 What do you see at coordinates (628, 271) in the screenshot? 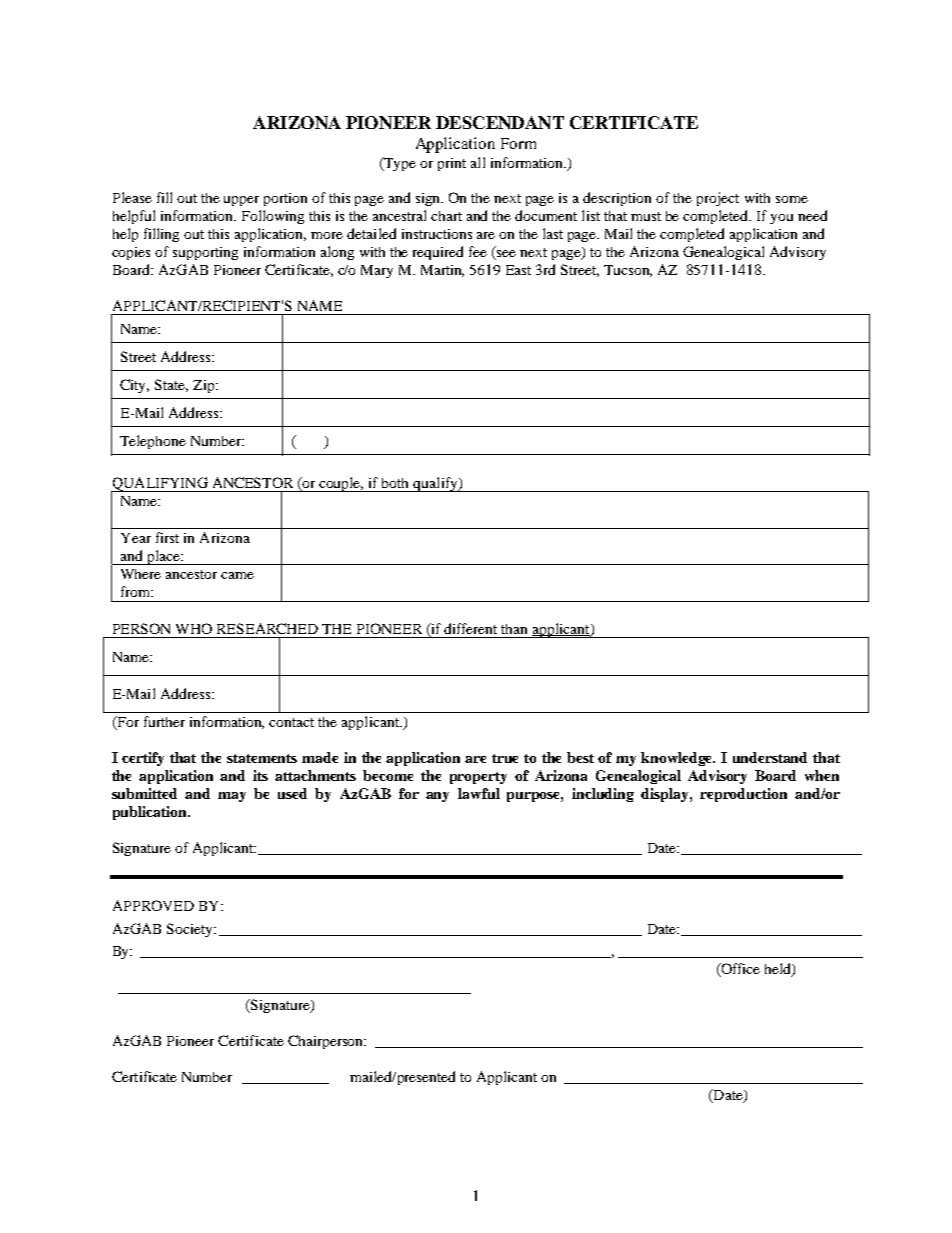
I see `Tucson` at bounding box center [628, 271].
